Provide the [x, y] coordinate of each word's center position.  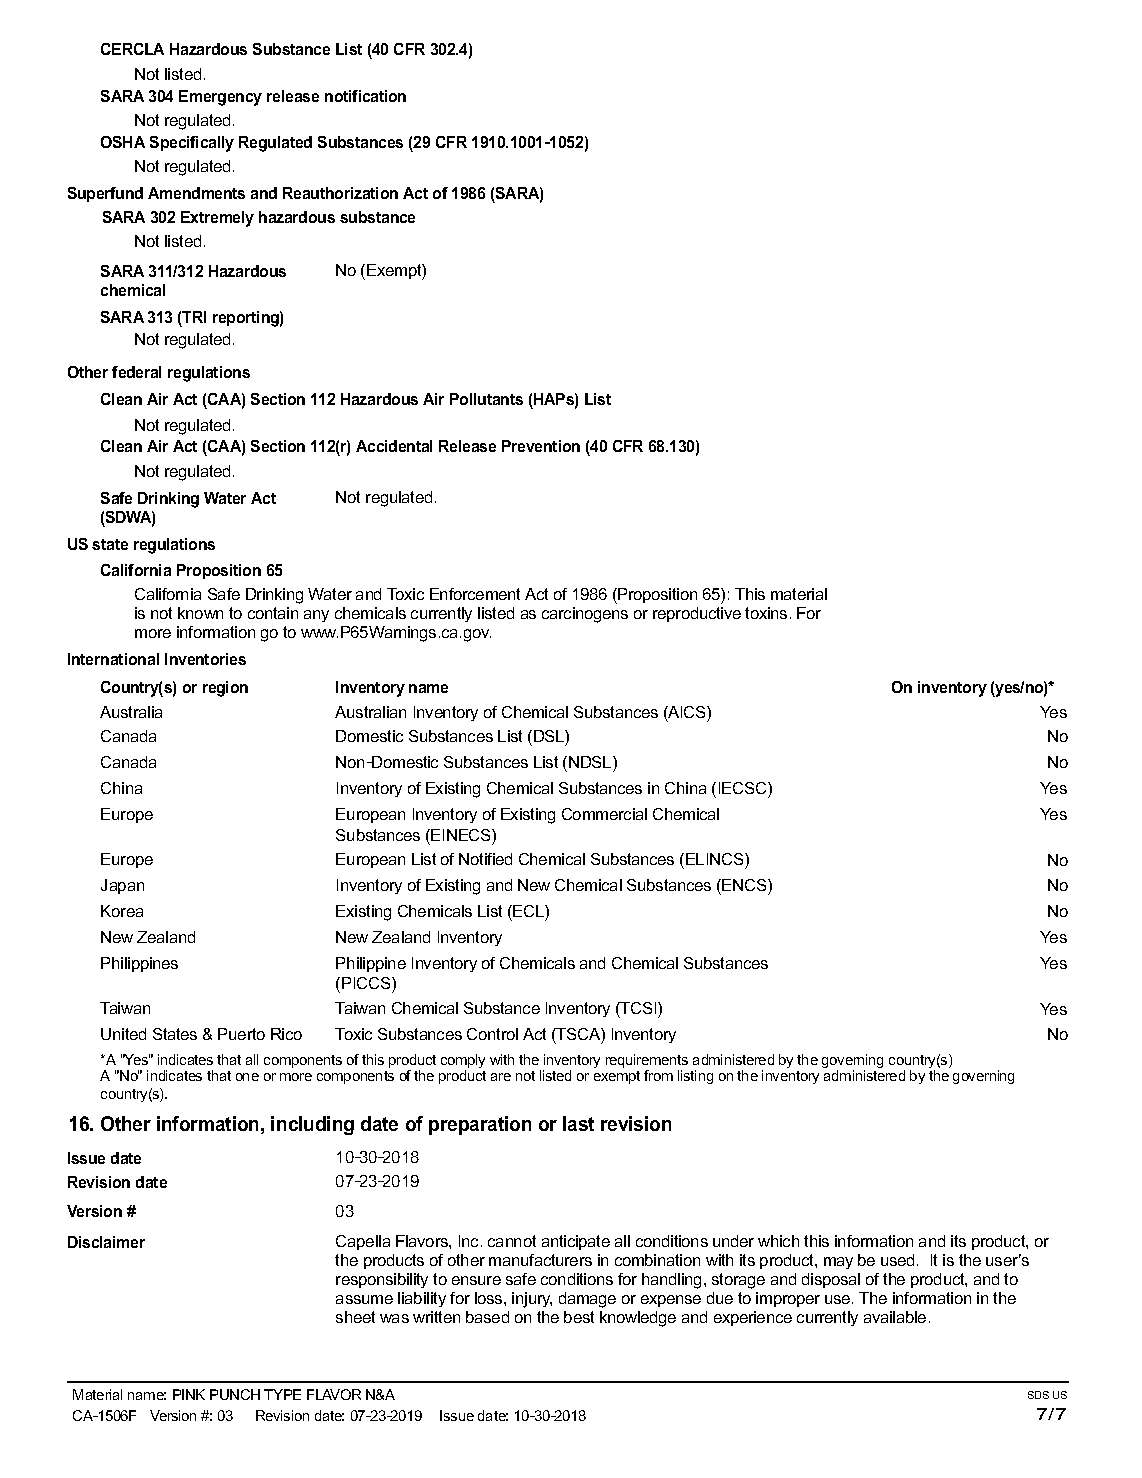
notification [365, 96]
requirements [647, 1062]
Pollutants [486, 399]
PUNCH [235, 1394]
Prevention [541, 446]
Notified [485, 859]
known [200, 613]
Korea [122, 911]
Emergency [220, 98]
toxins [766, 613]
